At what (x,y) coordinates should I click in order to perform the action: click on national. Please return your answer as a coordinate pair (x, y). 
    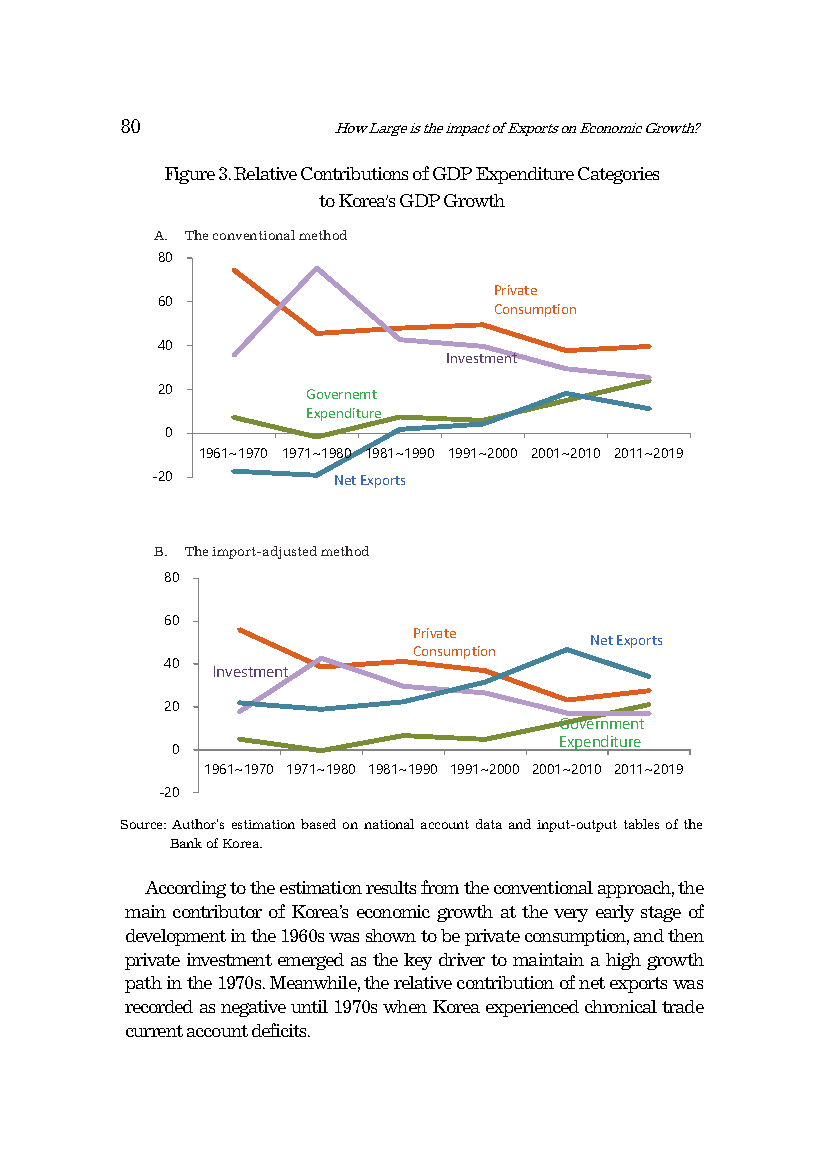
    Looking at the image, I should click on (389, 824).
